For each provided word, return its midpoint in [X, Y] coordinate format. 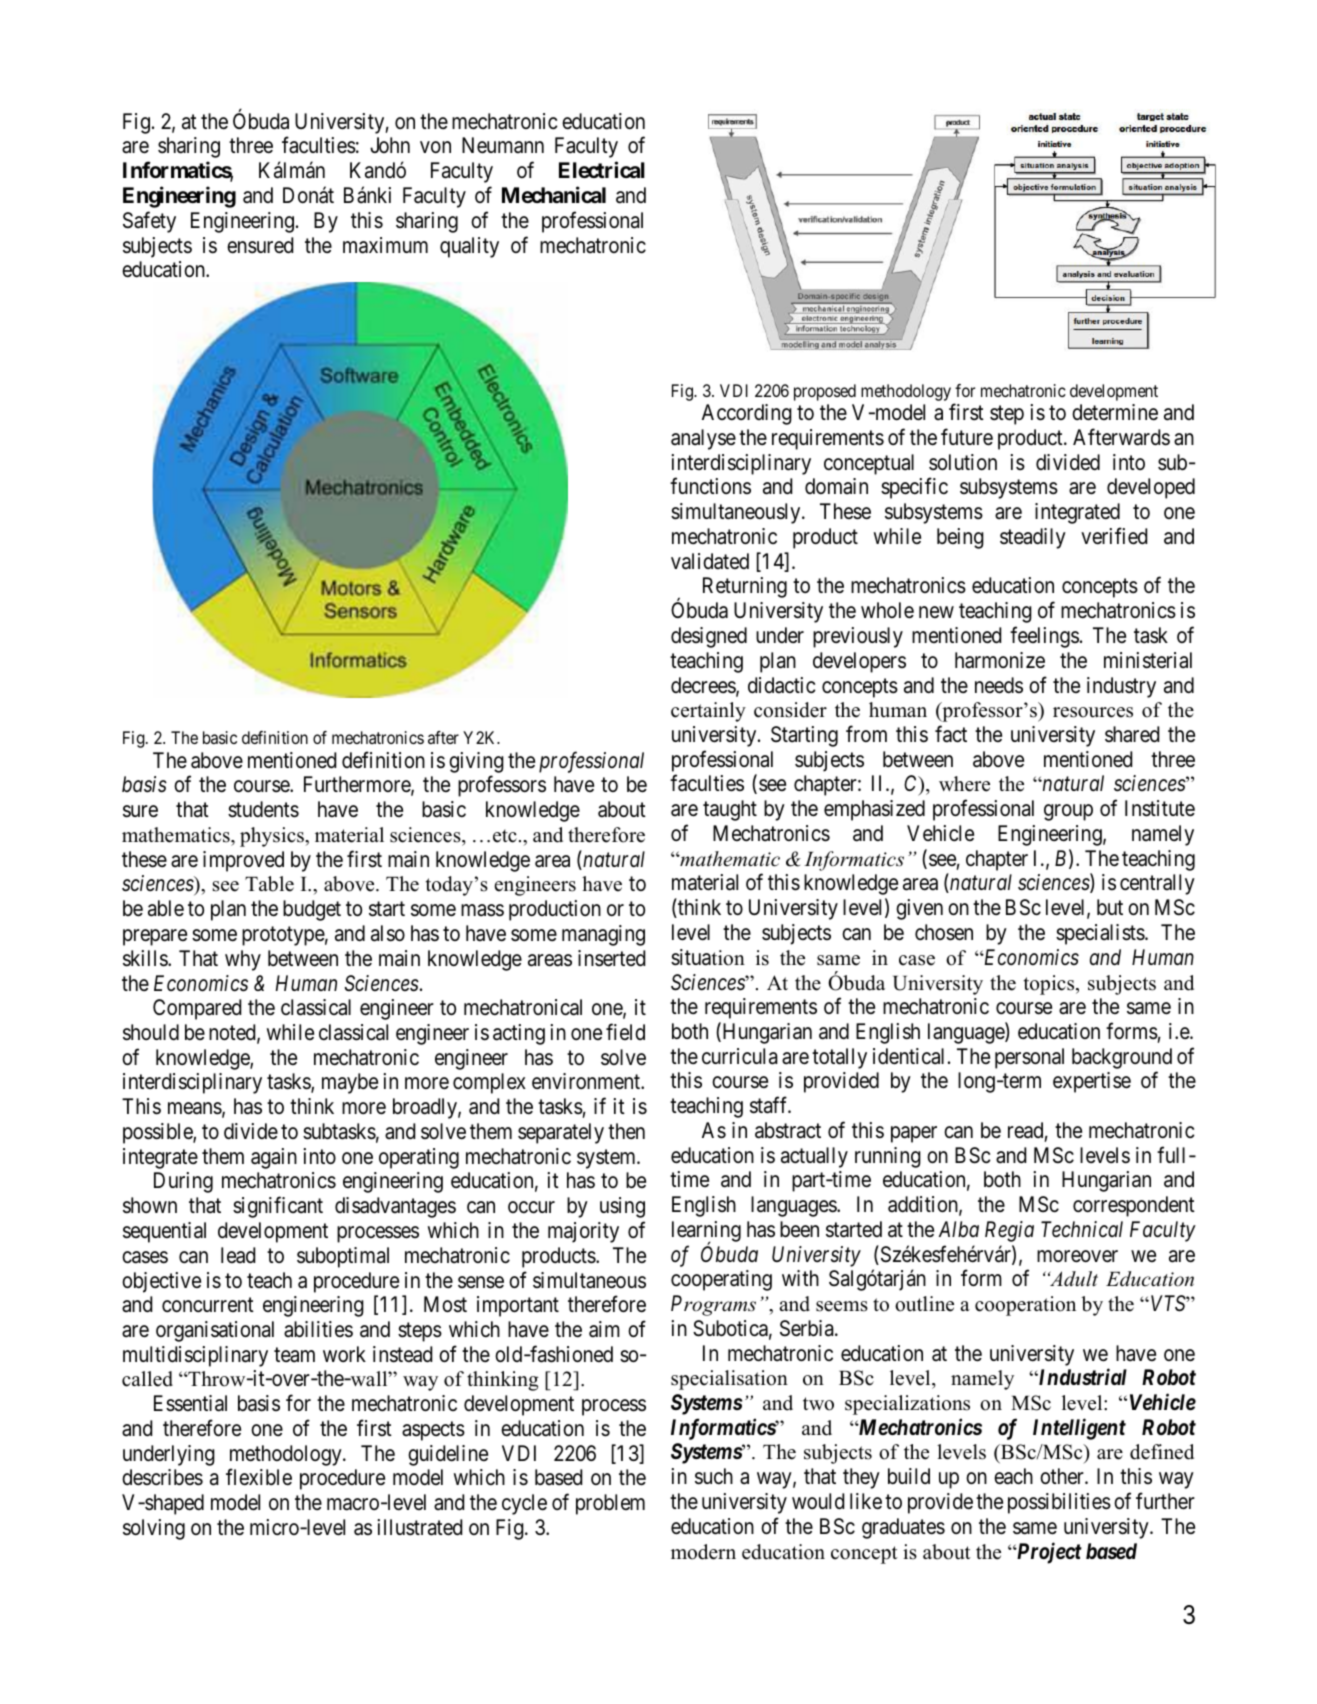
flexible [259, 1477]
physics [273, 837]
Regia [1009, 1231]
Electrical [602, 169]
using [622, 1207]
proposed [825, 392]
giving [476, 762]
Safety [149, 222]
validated [710, 561]
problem [610, 1504]
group [1068, 812]
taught [730, 810]
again [274, 1158]
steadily [1033, 538]
